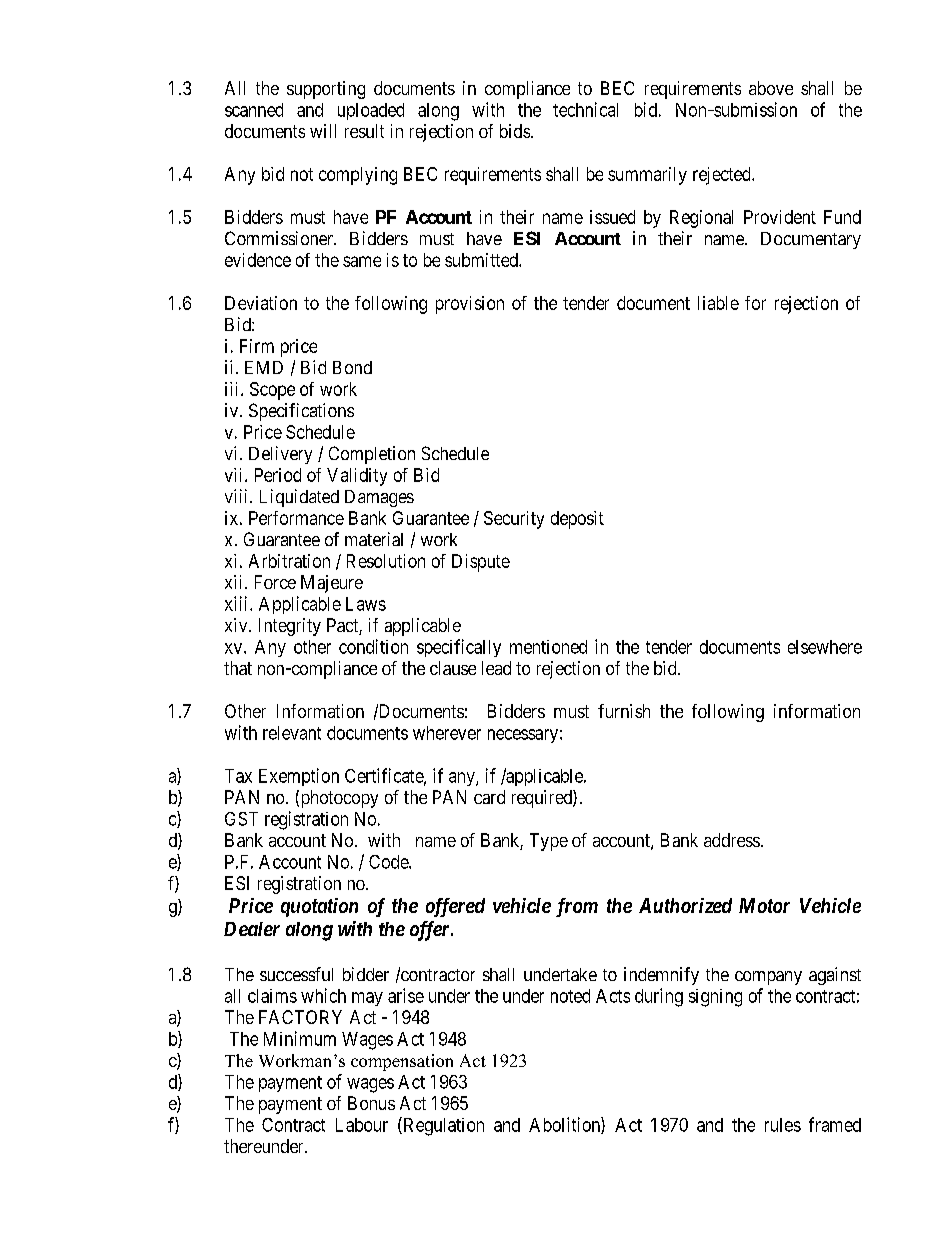  I want to click on will, so click(323, 131).
